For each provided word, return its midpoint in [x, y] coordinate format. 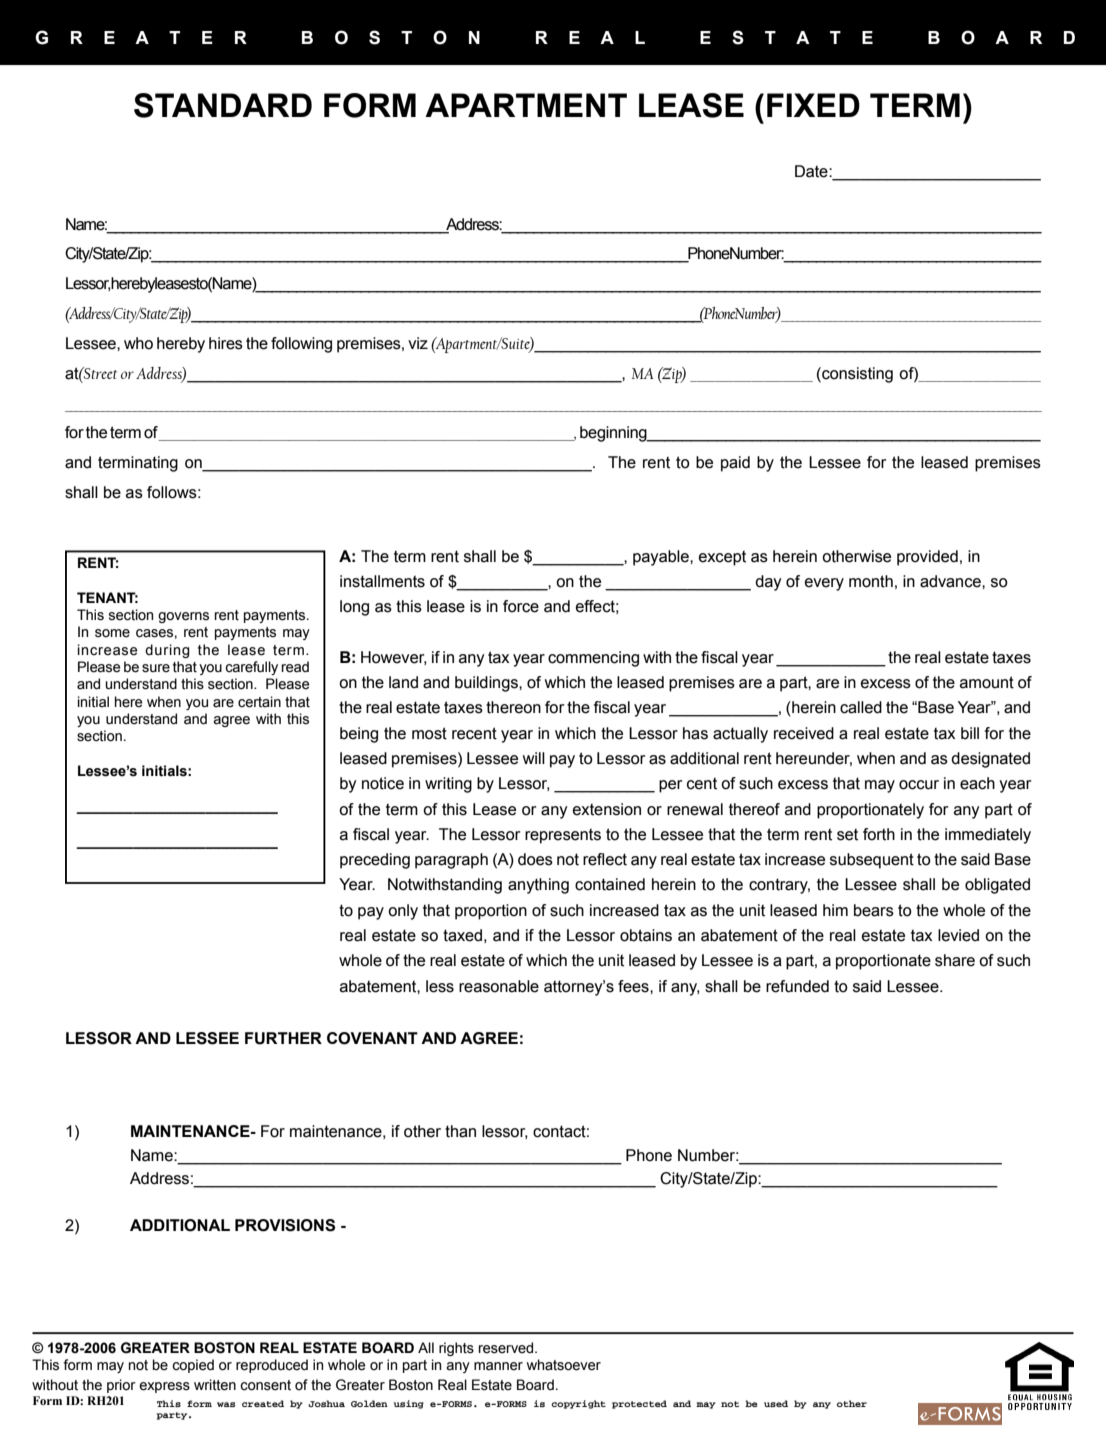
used [776, 1403]
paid [735, 464]
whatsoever [563, 1365]
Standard [223, 105]
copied [193, 1366]
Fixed [813, 105]
